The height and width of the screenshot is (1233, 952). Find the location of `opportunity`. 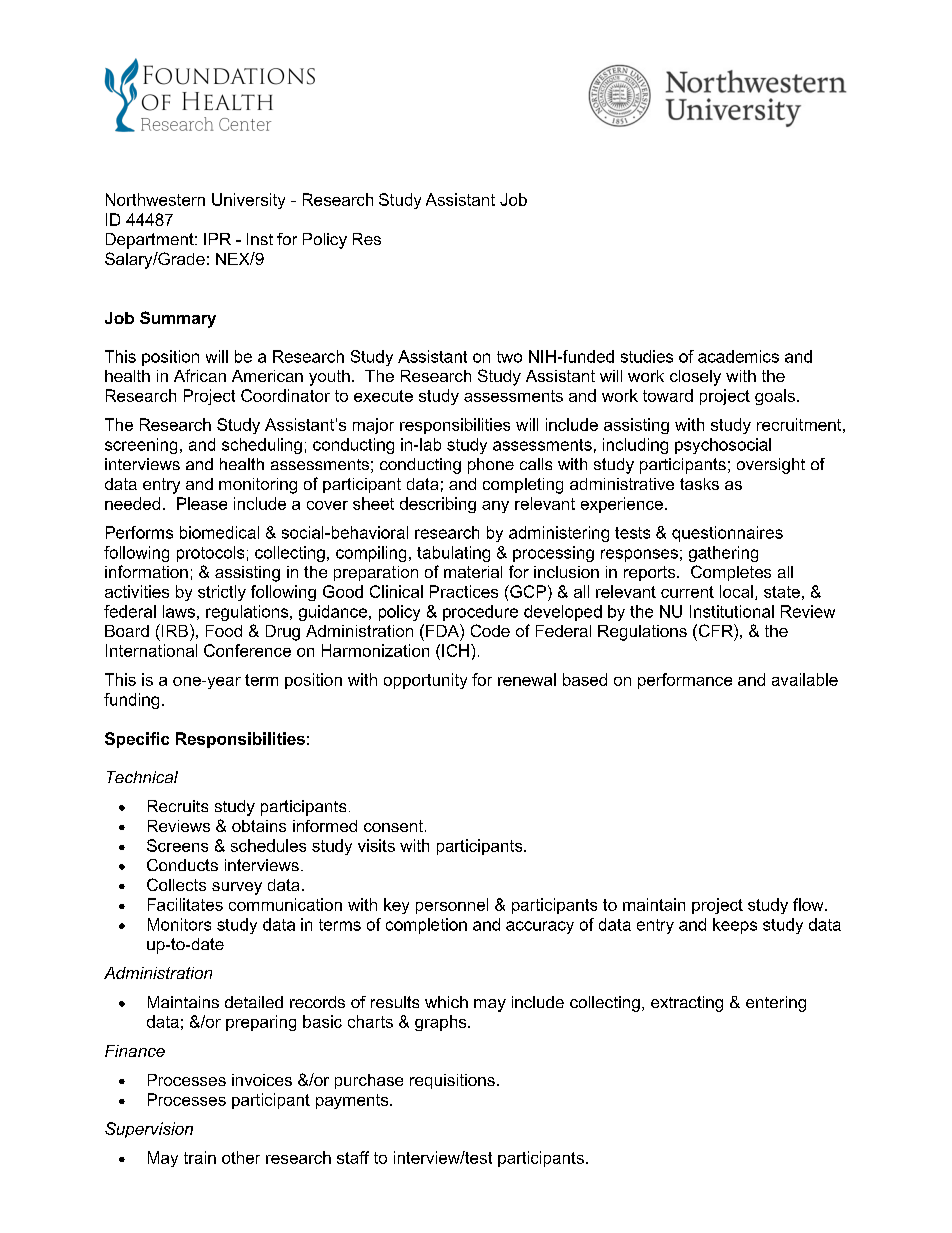

opportunity is located at coordinates (425, 681).
